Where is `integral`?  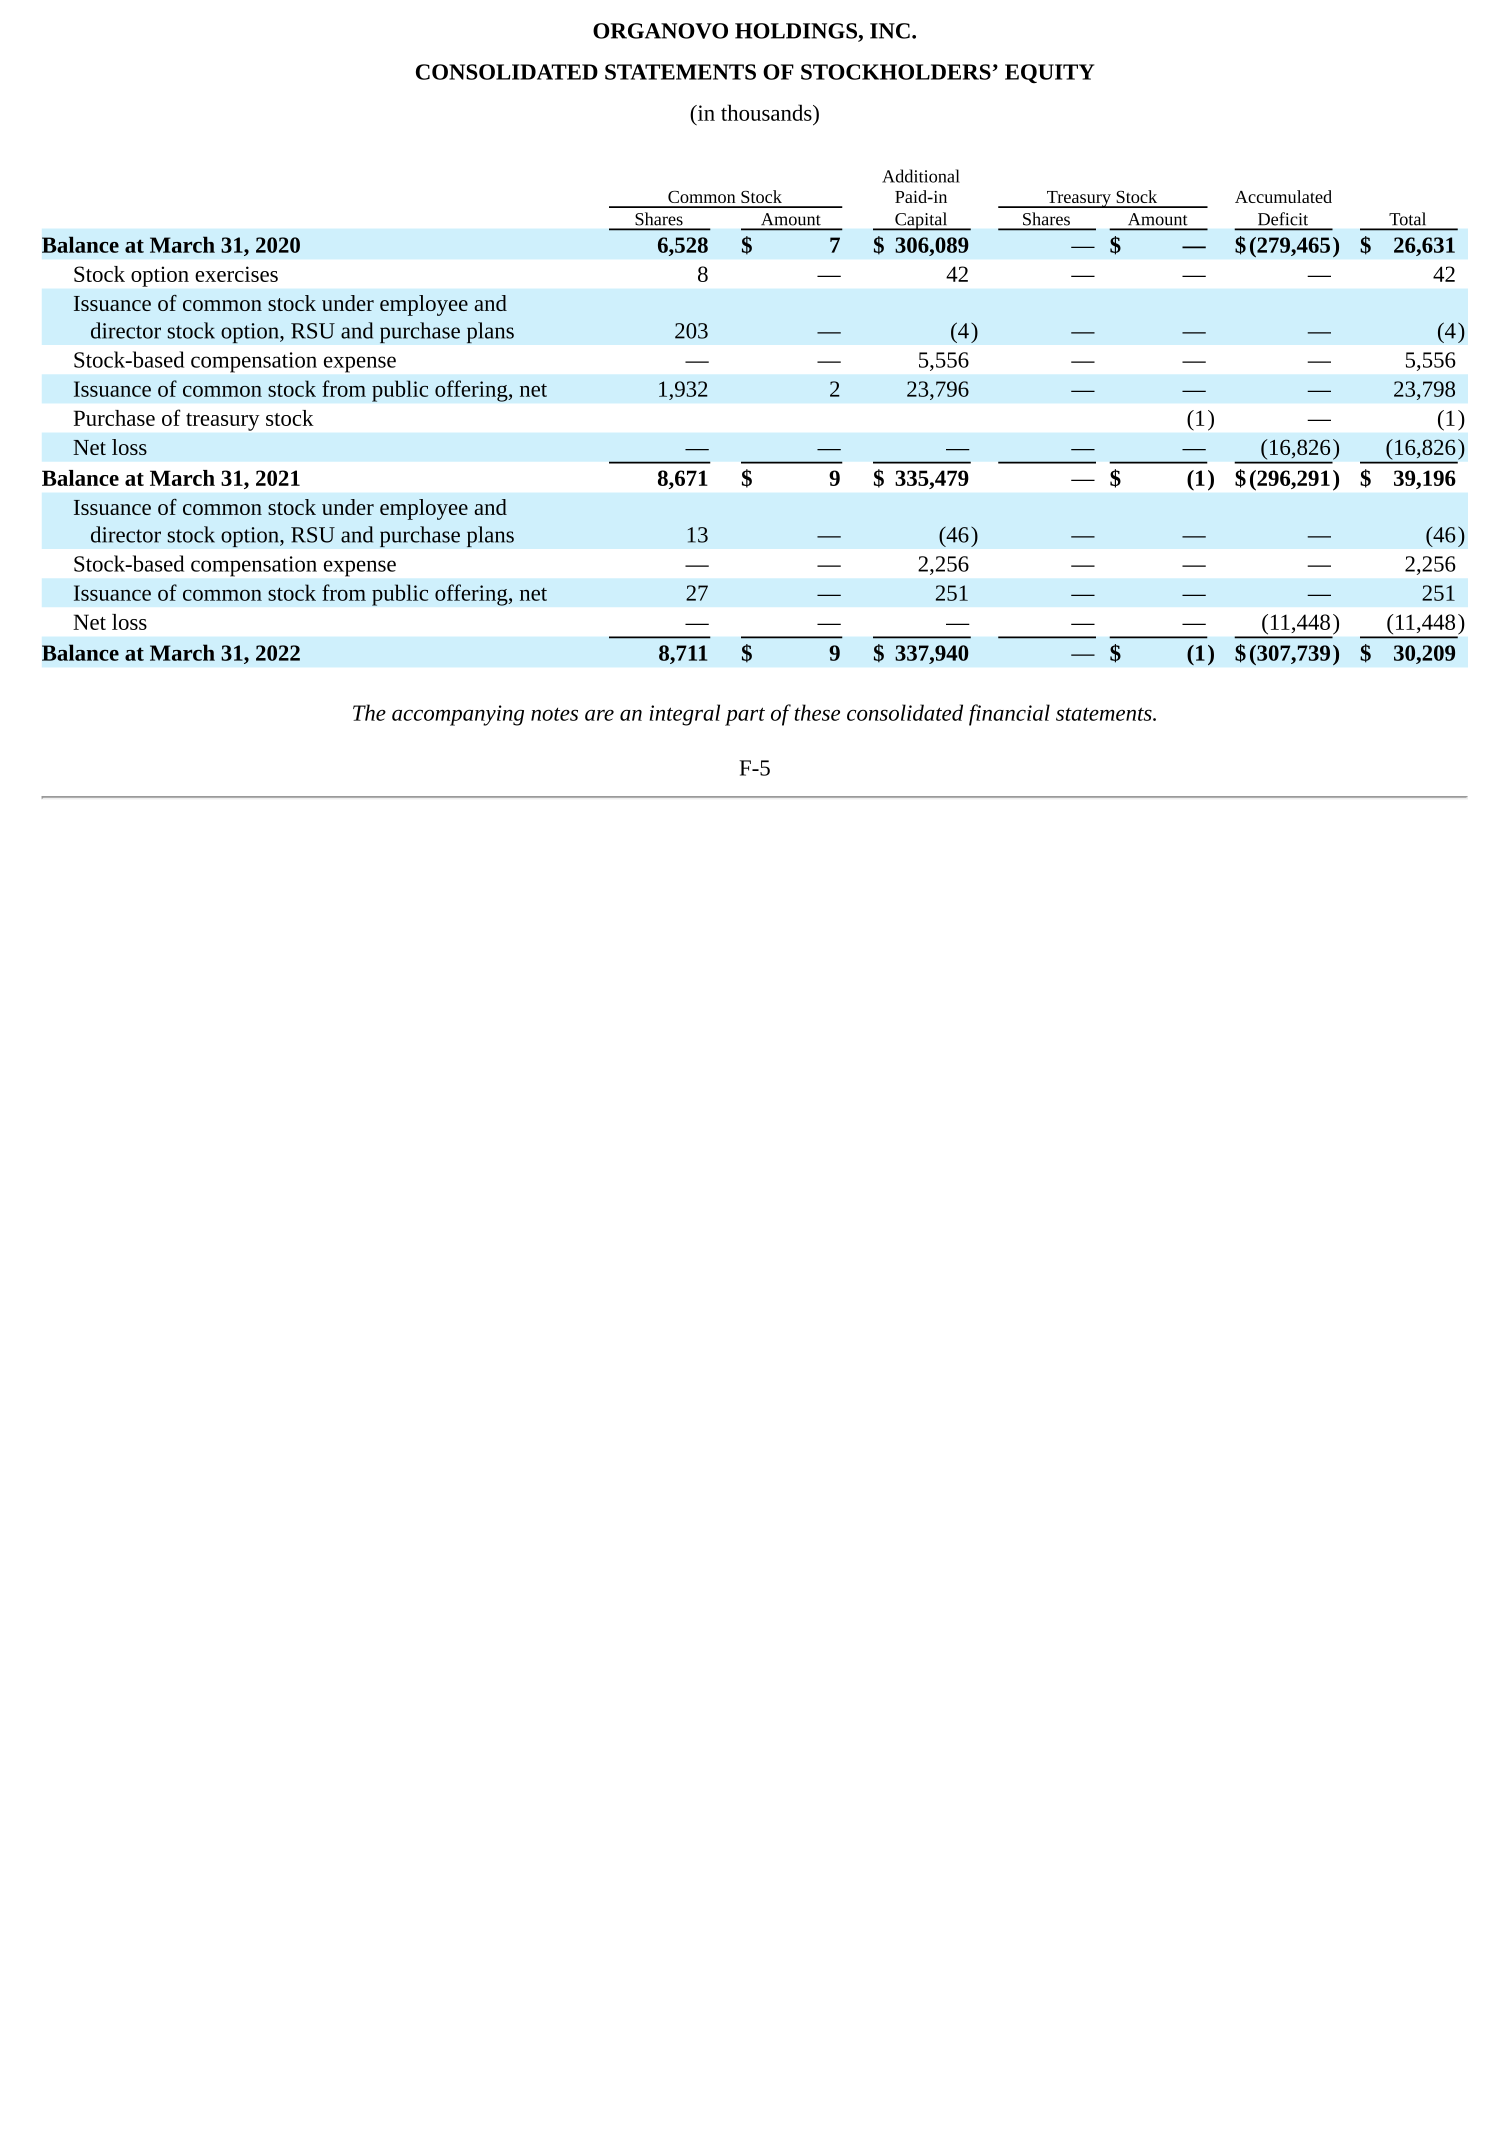 integral is located at coordinates (685, 715).
